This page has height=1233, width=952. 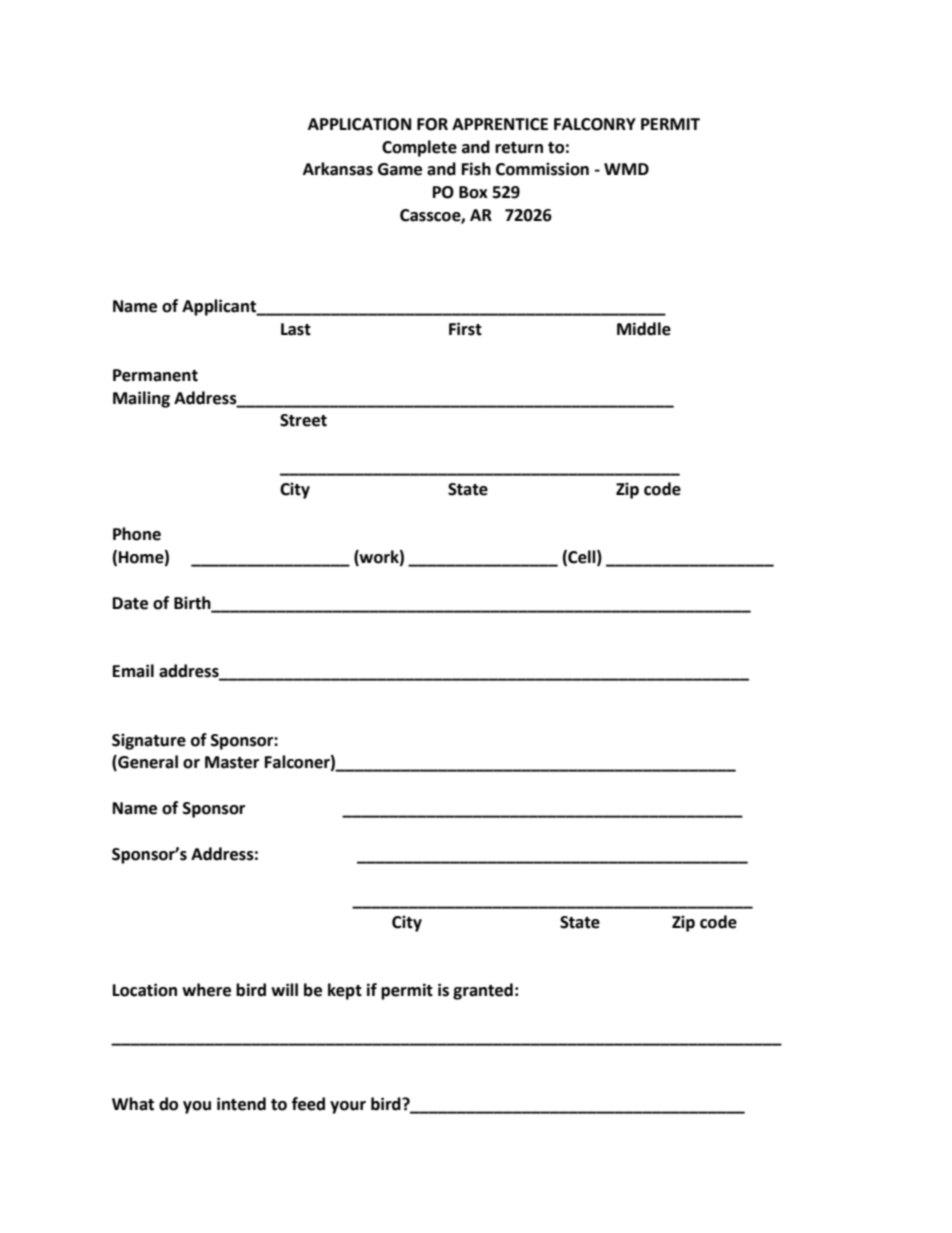 I want to click on your, so click(x=348, y=1107).
